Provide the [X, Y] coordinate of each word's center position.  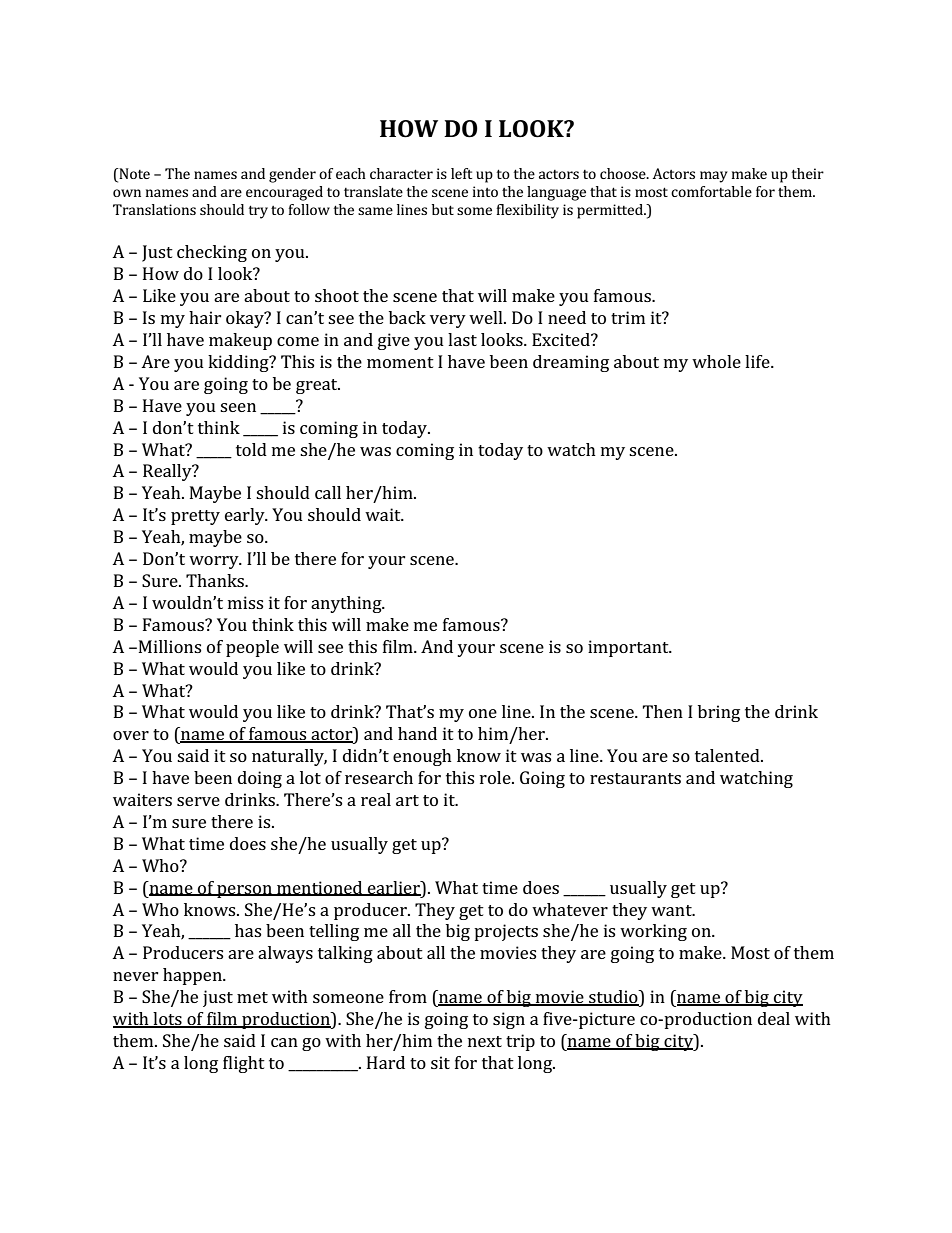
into [485, 191]
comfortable [711, 191]
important [629, 648]
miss [245, 602]
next [485, 1041]
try [258, 212]
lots [167, 1020]
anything [347, 604]
